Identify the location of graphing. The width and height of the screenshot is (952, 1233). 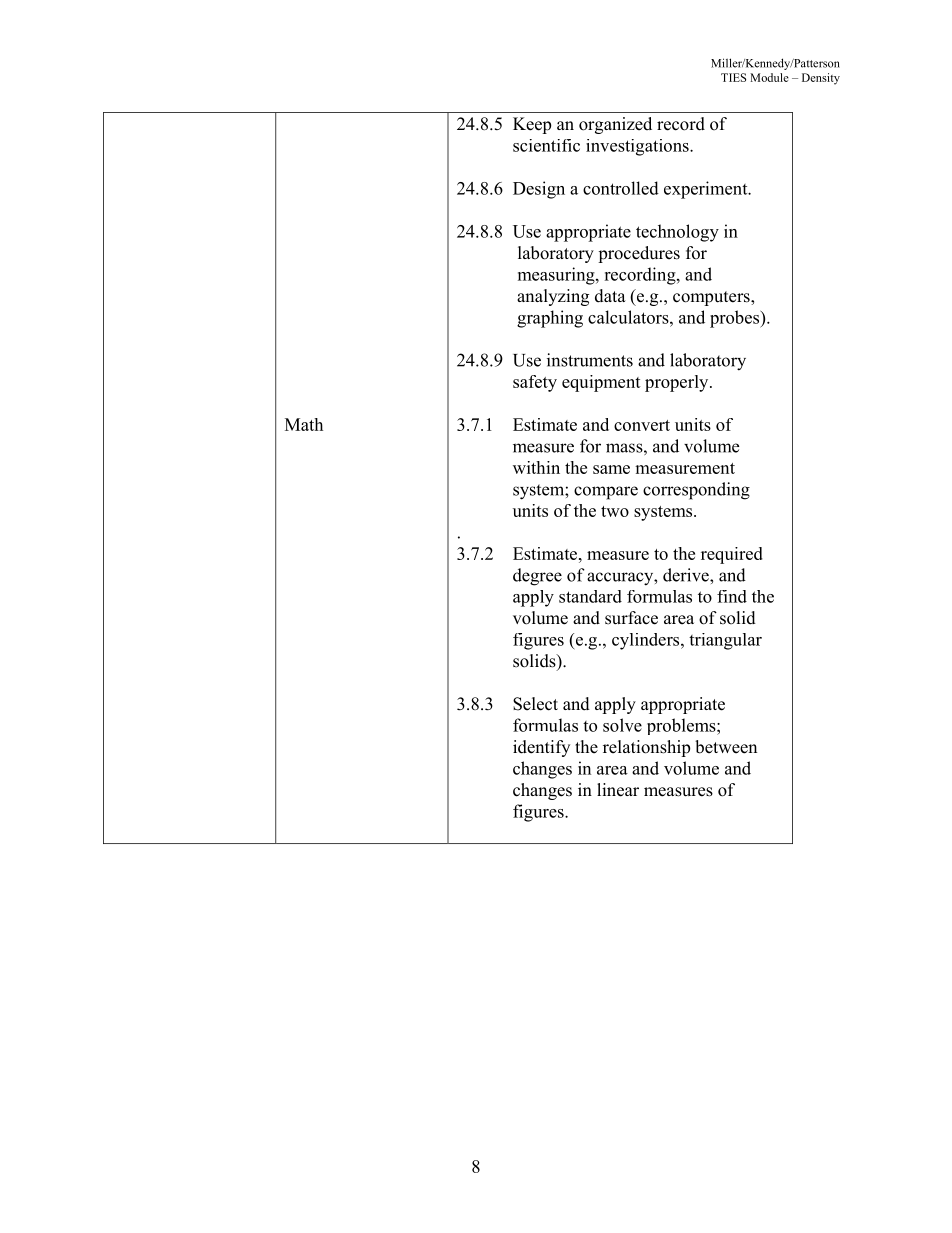
(550, 319).
